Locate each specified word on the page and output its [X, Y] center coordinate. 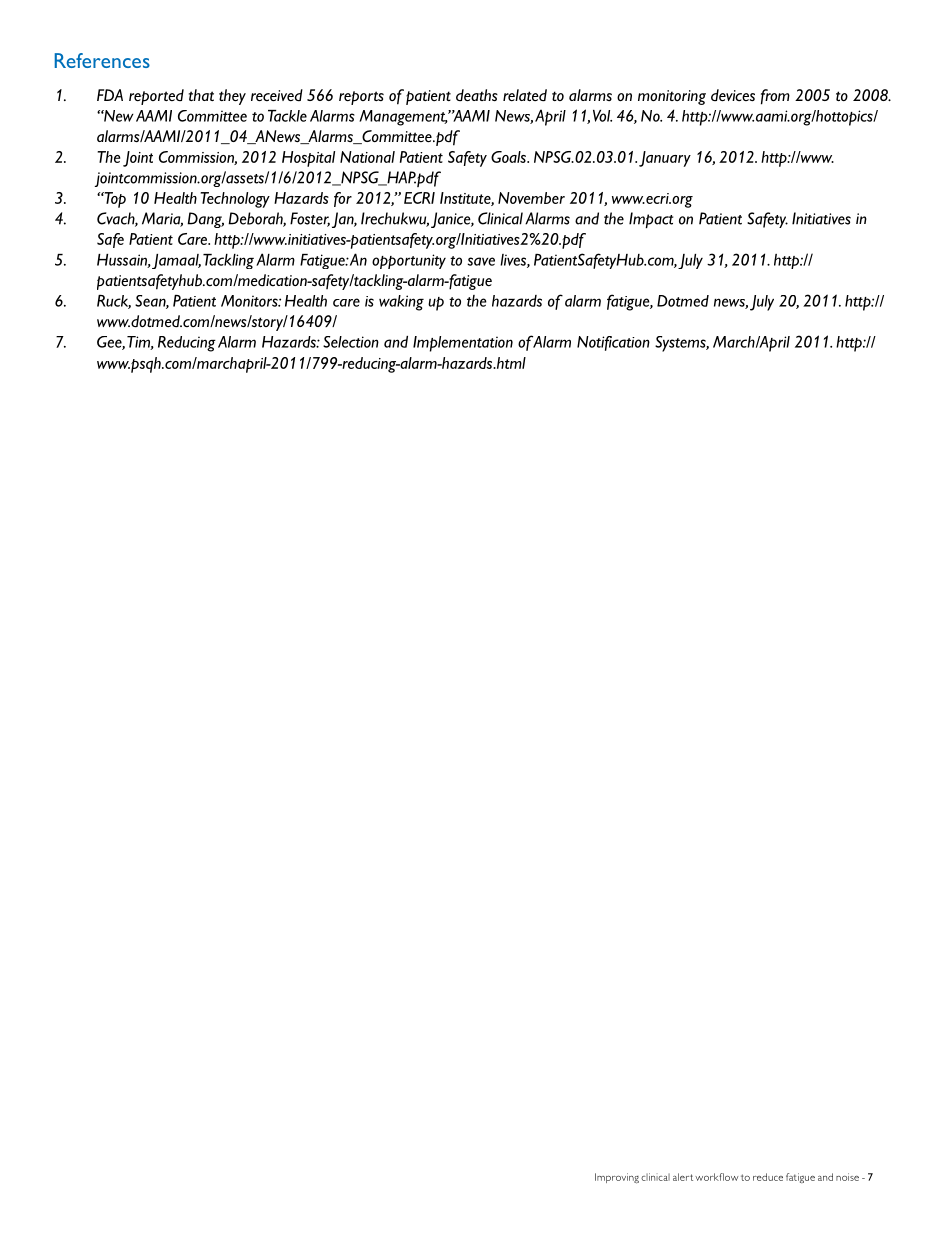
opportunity [409, 261]
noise [847, 1177]
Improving [617, 1178]
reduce [768, 1177]
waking [401, 303]
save [481, 261]
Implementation [463, 344]
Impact [651, 220]
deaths [477, 95]
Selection [351, 342]
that [201, 95]
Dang [205, 220]
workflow [716, 1177]
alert [683, 1177]
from [775, 97]
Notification [613, 343]
